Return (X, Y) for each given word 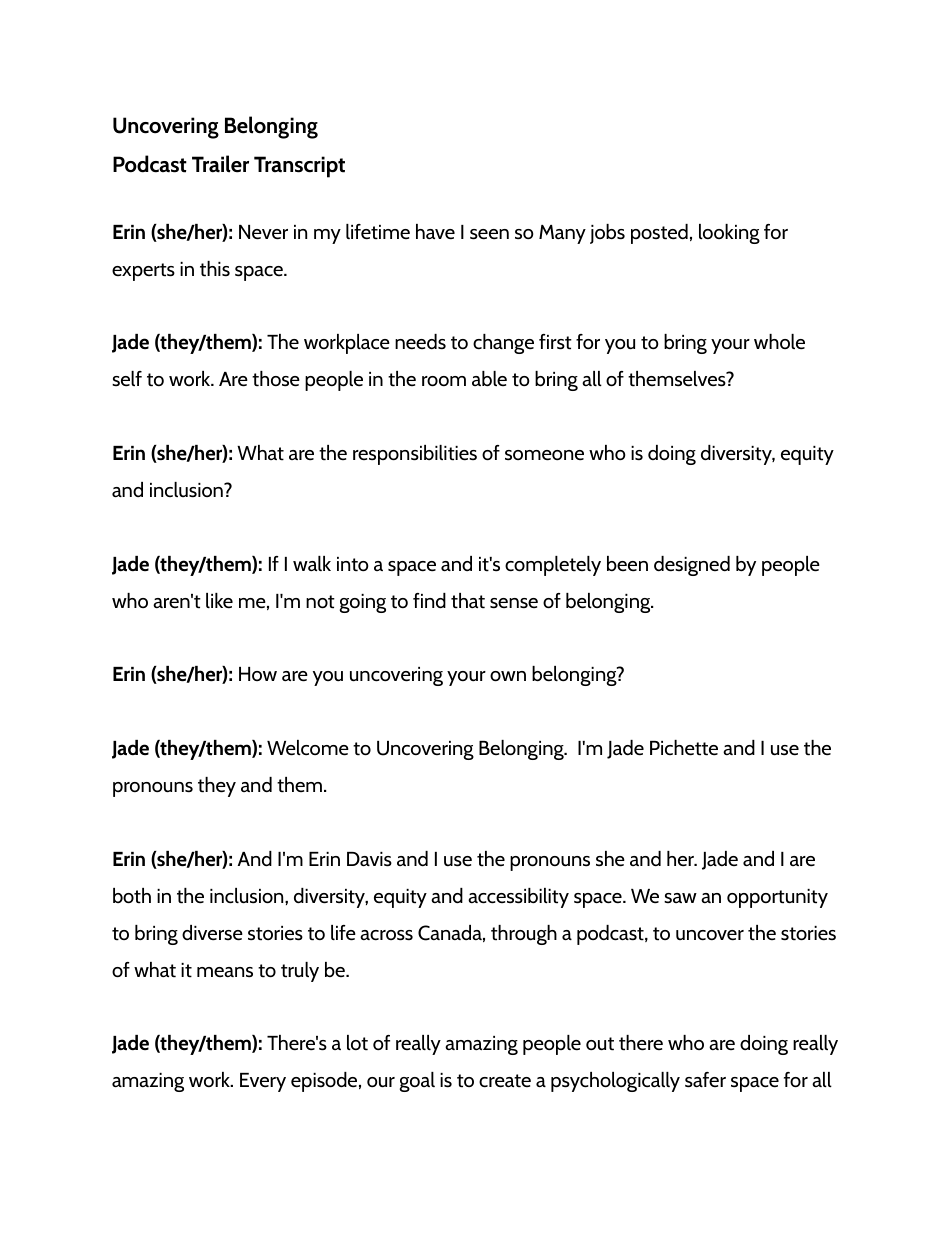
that (468, 601)
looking (729, 234)
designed (692, 566)
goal (417, 1082)
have (435, 232)
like (219, 601)
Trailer (220, 164)
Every (263, 1082)
